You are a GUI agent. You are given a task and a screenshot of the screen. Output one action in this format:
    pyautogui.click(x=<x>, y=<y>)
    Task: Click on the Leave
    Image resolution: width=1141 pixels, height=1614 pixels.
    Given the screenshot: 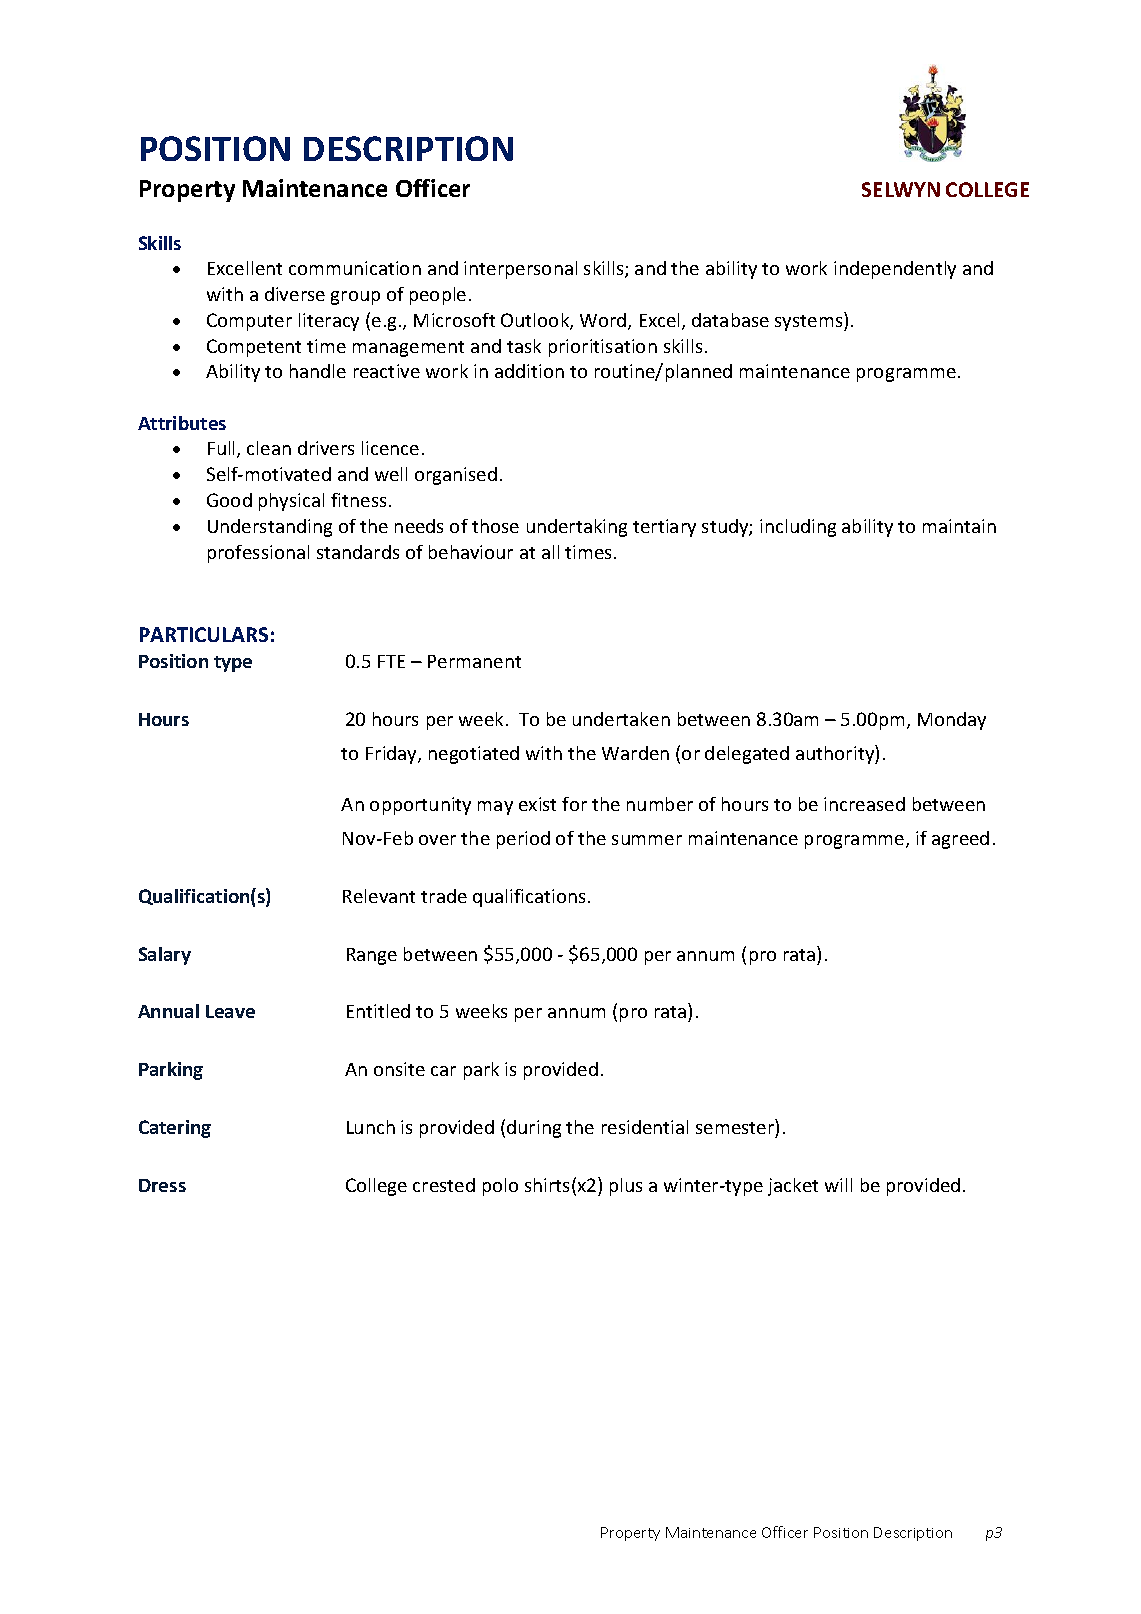 What is the action you would take?
    pyautogui.click(x=230, y=1011)
